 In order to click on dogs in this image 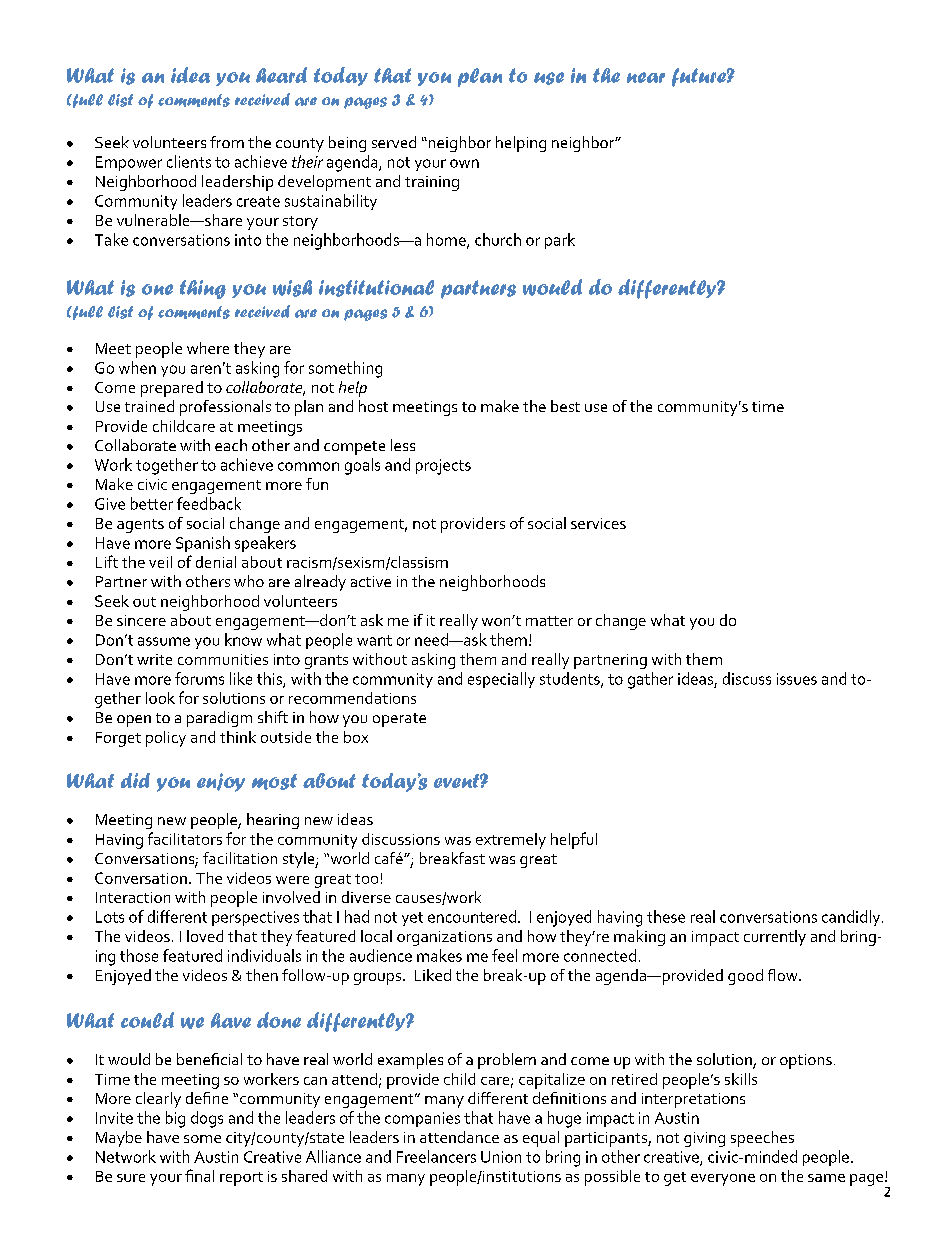, I will do `click(207, 1119)`.
